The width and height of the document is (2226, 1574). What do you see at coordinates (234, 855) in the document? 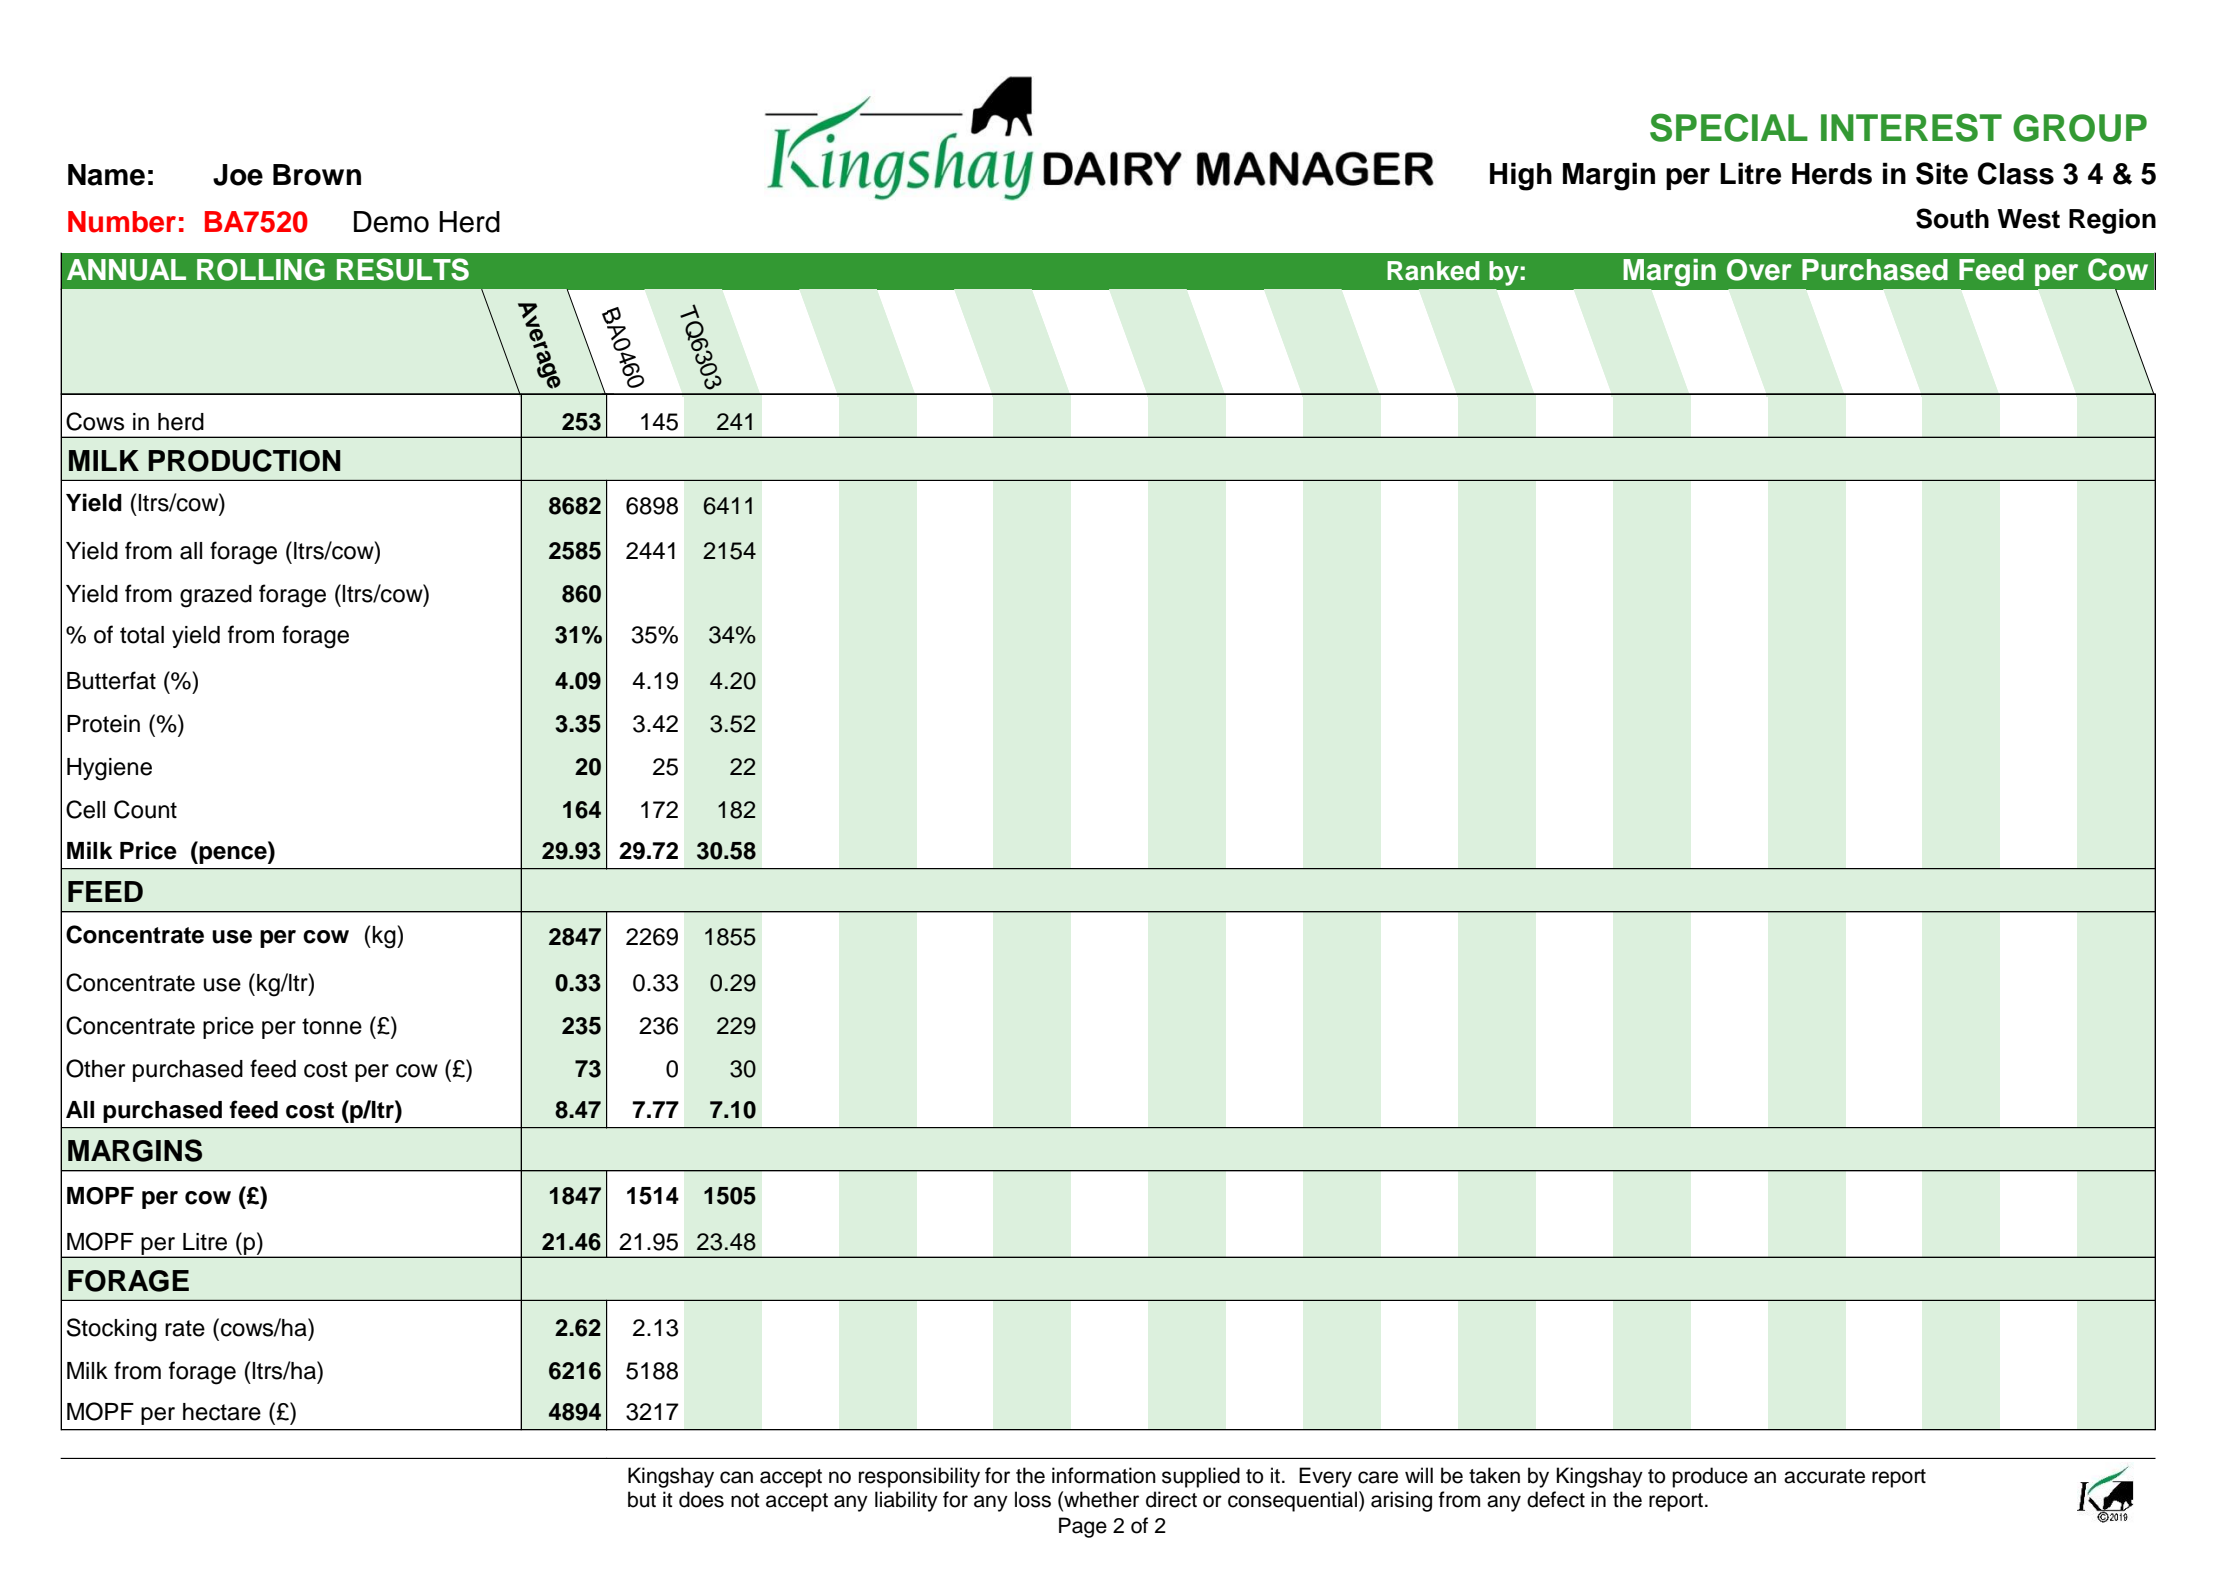
I see `pence` at bounding box center [234, 855].
